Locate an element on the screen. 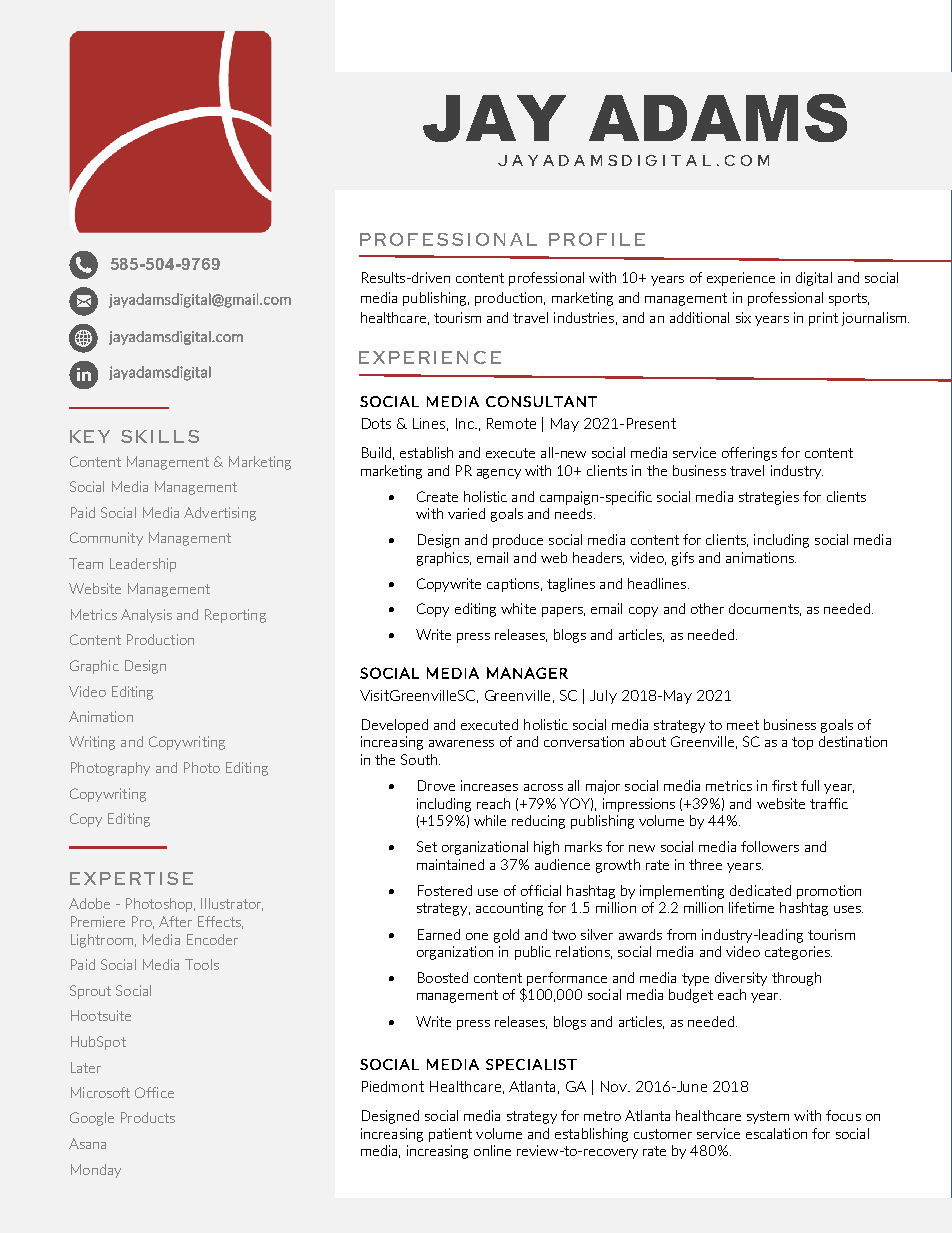  PROFILE is located at coordinates (597, 239).
